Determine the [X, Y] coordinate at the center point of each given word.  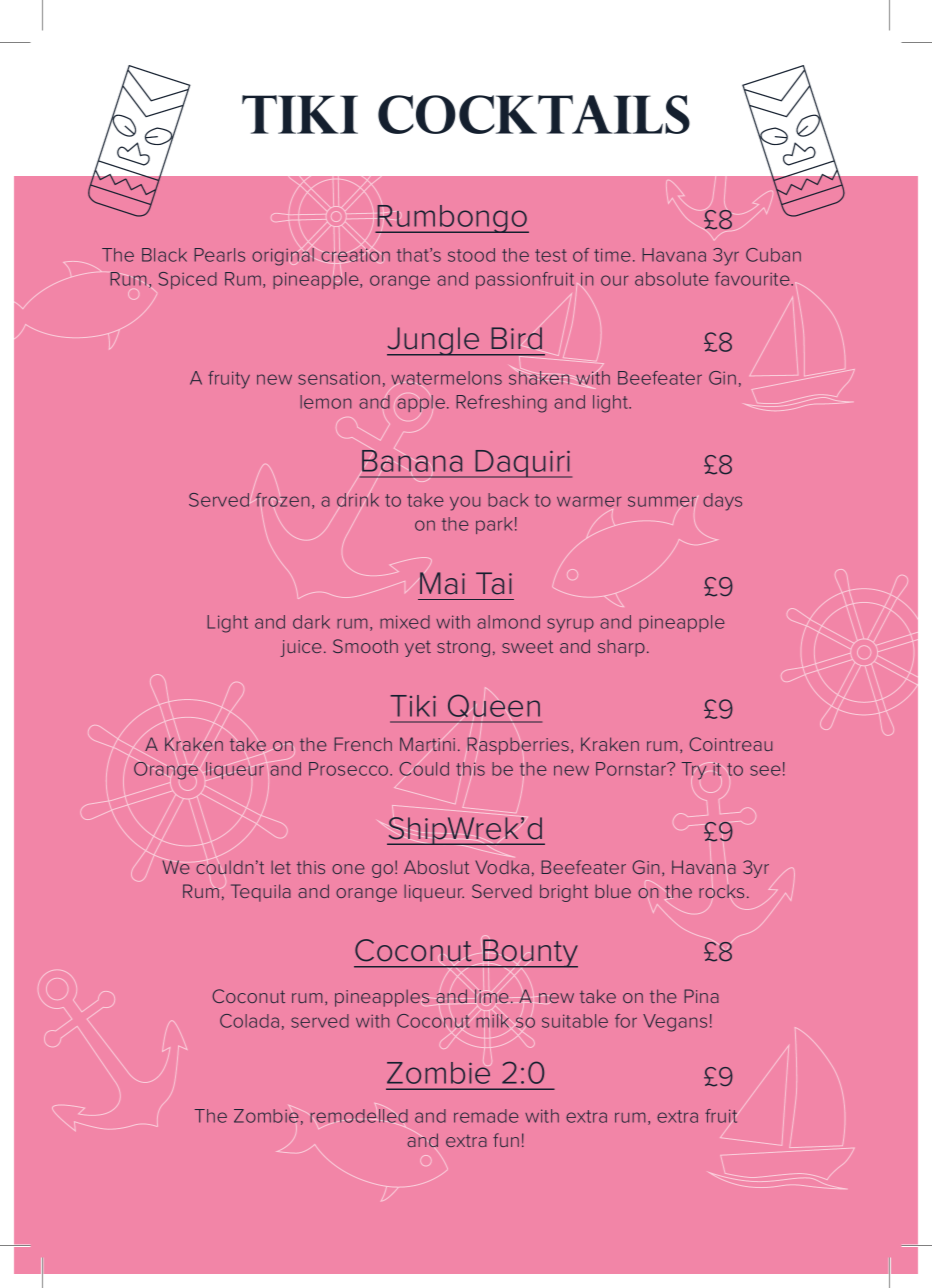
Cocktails [534, 114]
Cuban [773, 255]
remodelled [359, 1116]
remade [486, 1116]
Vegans [675, 1023]
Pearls [220, 255]
